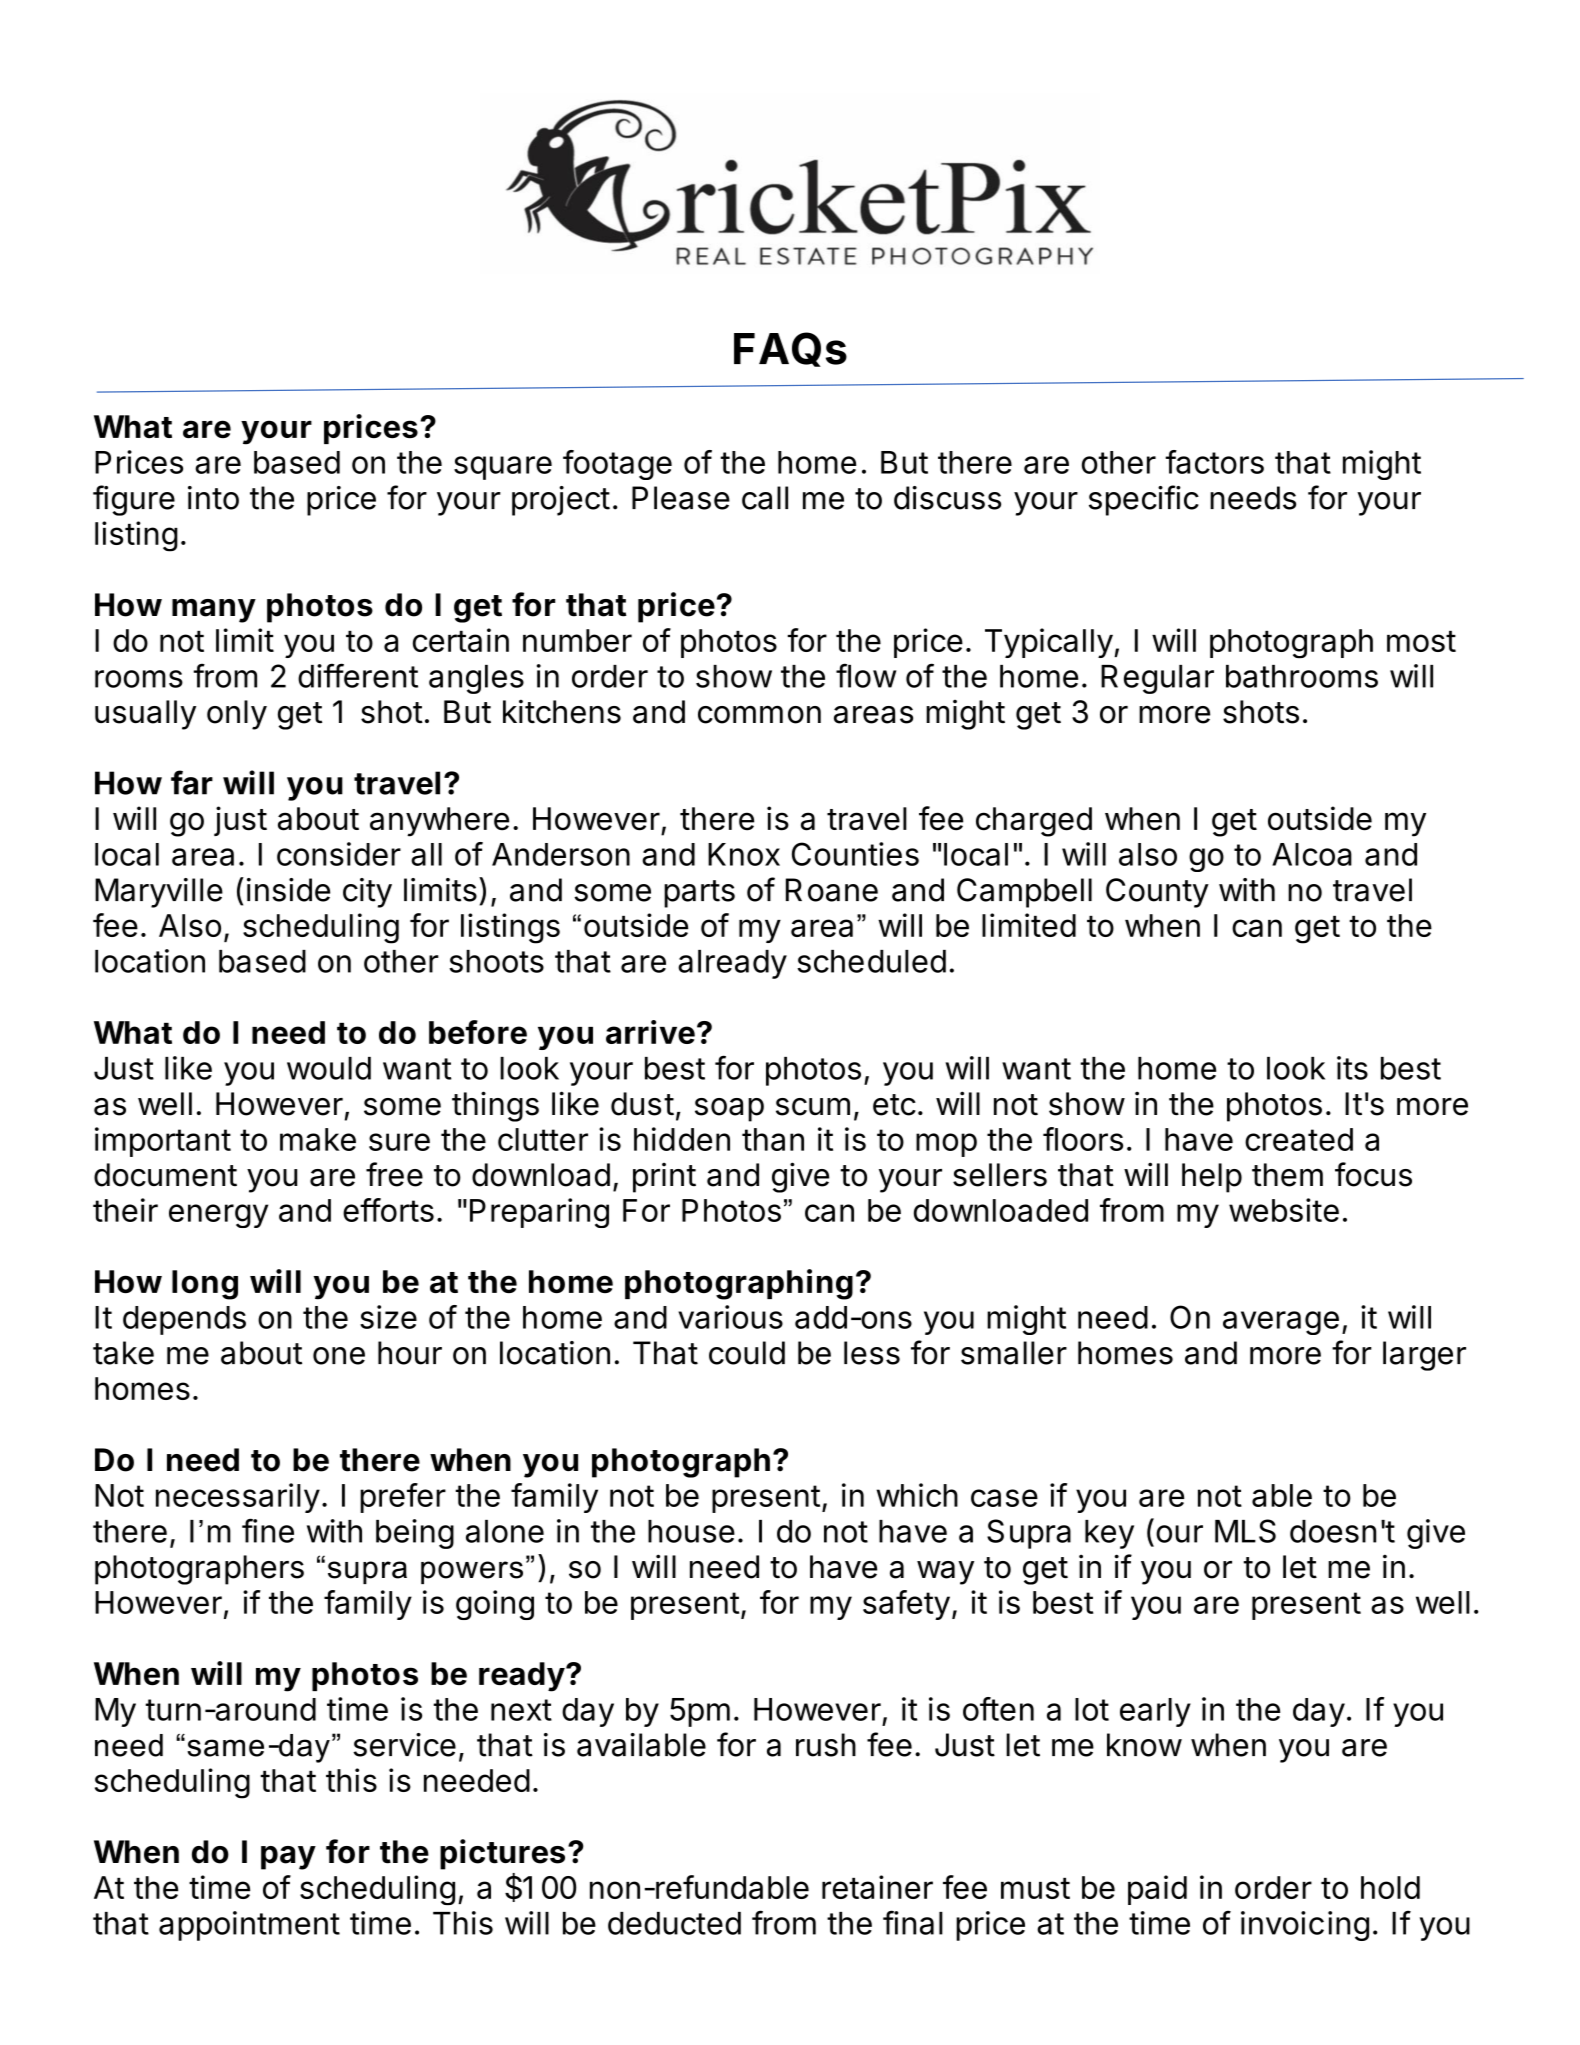 This screenshot has width=1580, height=2045. I want to click on pay, so click(288, 1858).
